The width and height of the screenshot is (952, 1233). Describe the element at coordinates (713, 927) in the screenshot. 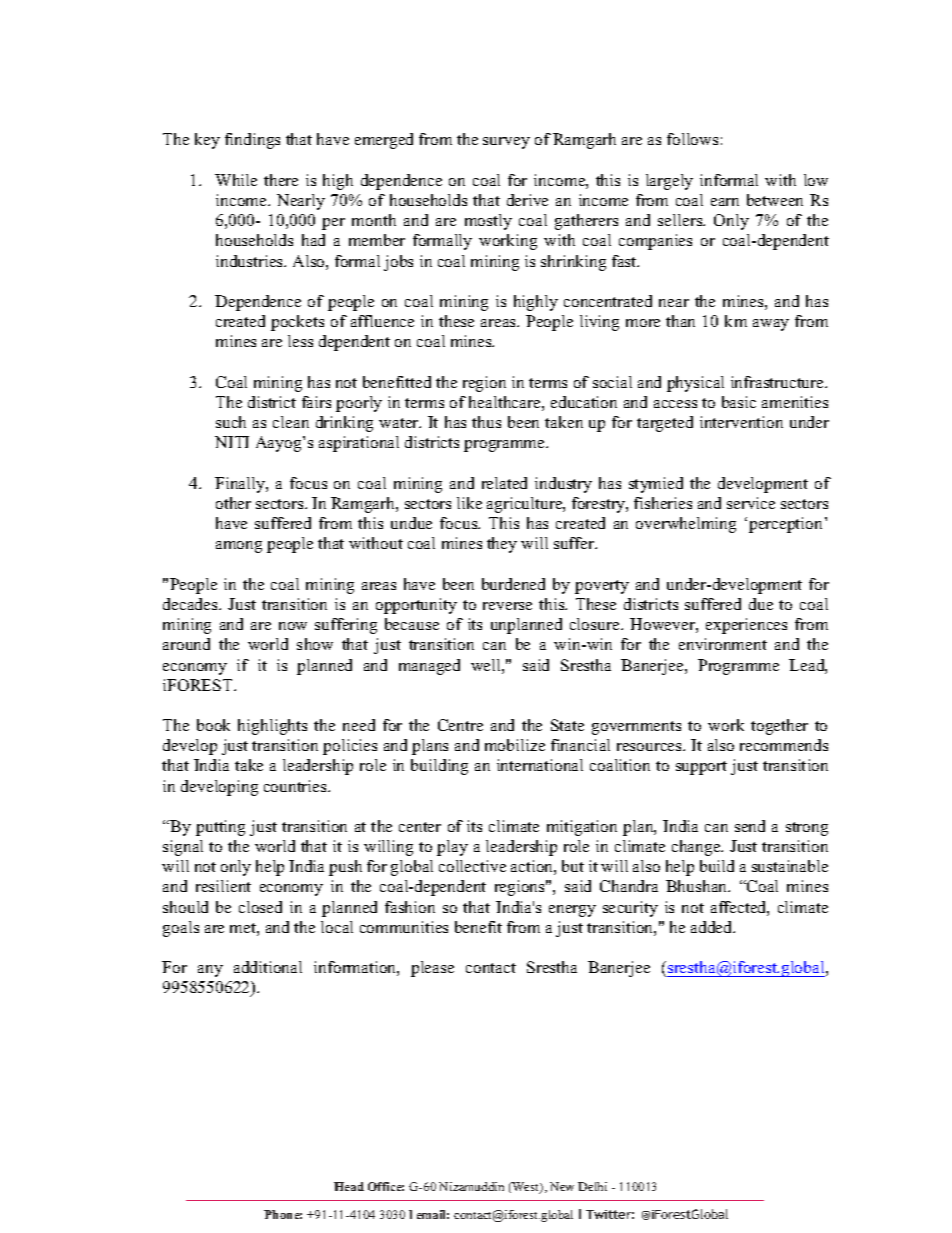

I see `added` at that location.
